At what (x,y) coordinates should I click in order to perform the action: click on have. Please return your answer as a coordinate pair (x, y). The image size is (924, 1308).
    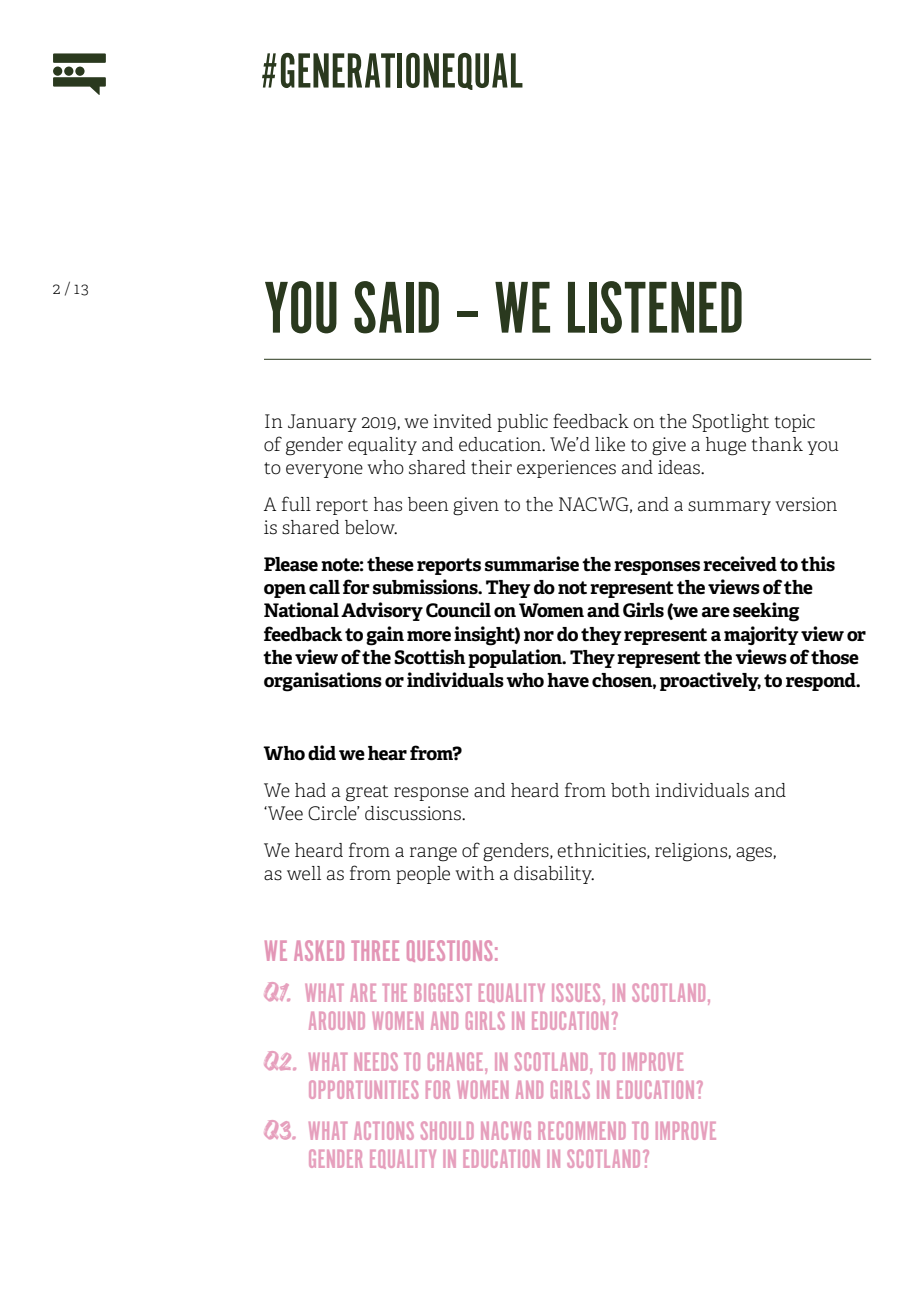
    Looking at the image, I should click on (568, 680).
